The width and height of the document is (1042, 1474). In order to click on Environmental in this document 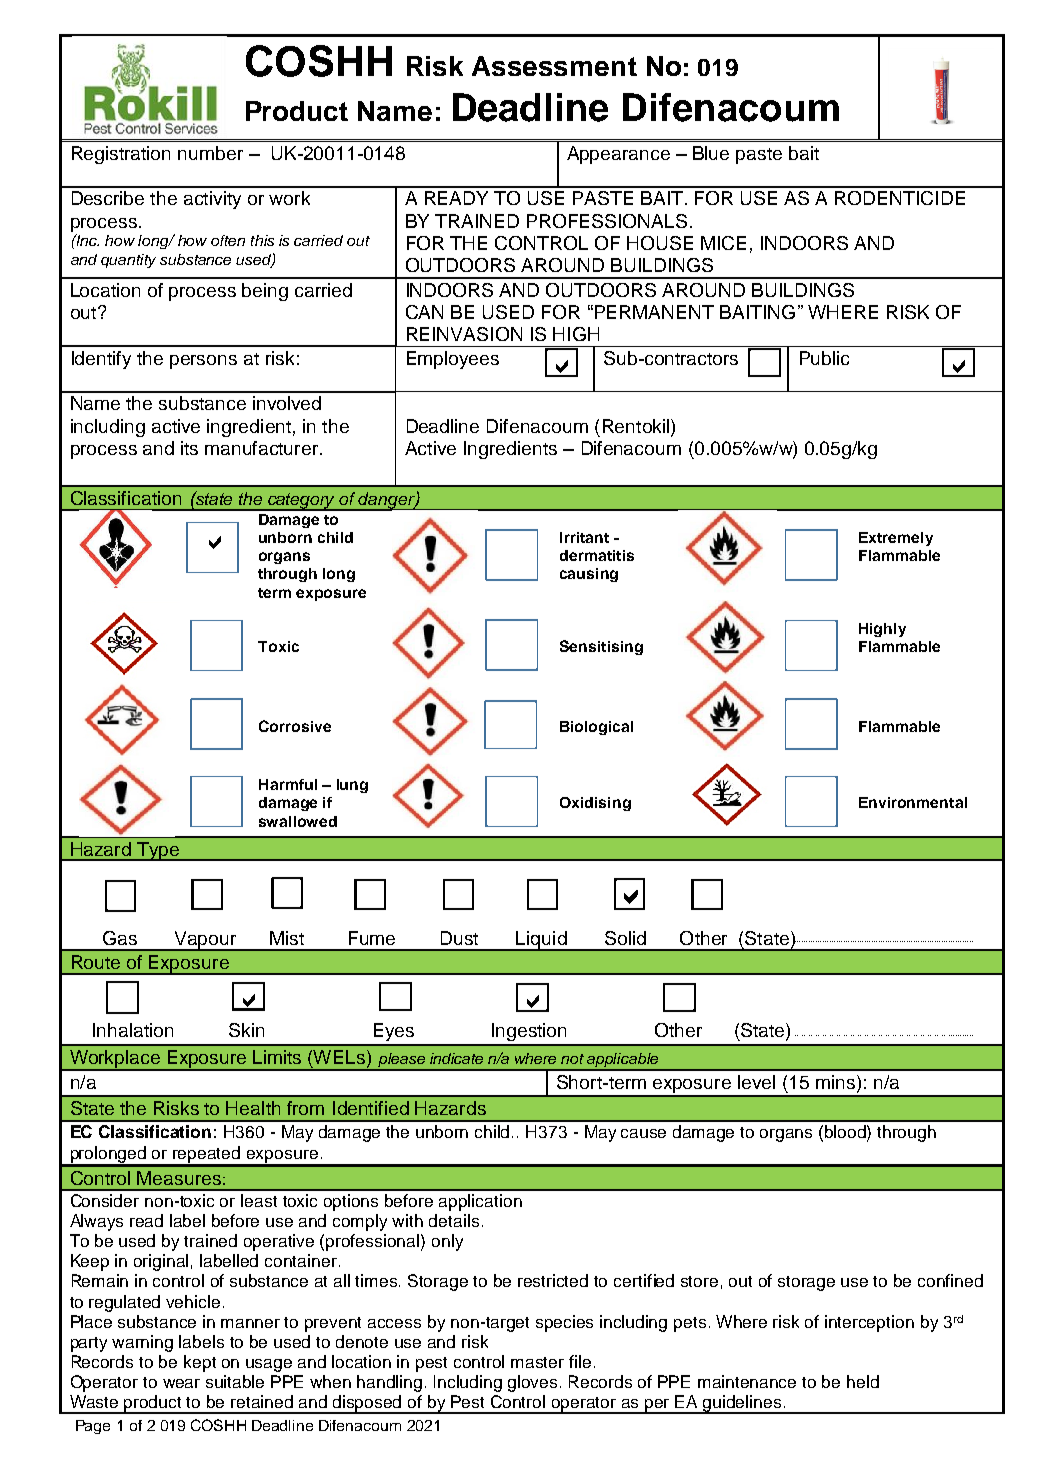, I will do `click(913, 802)`.
